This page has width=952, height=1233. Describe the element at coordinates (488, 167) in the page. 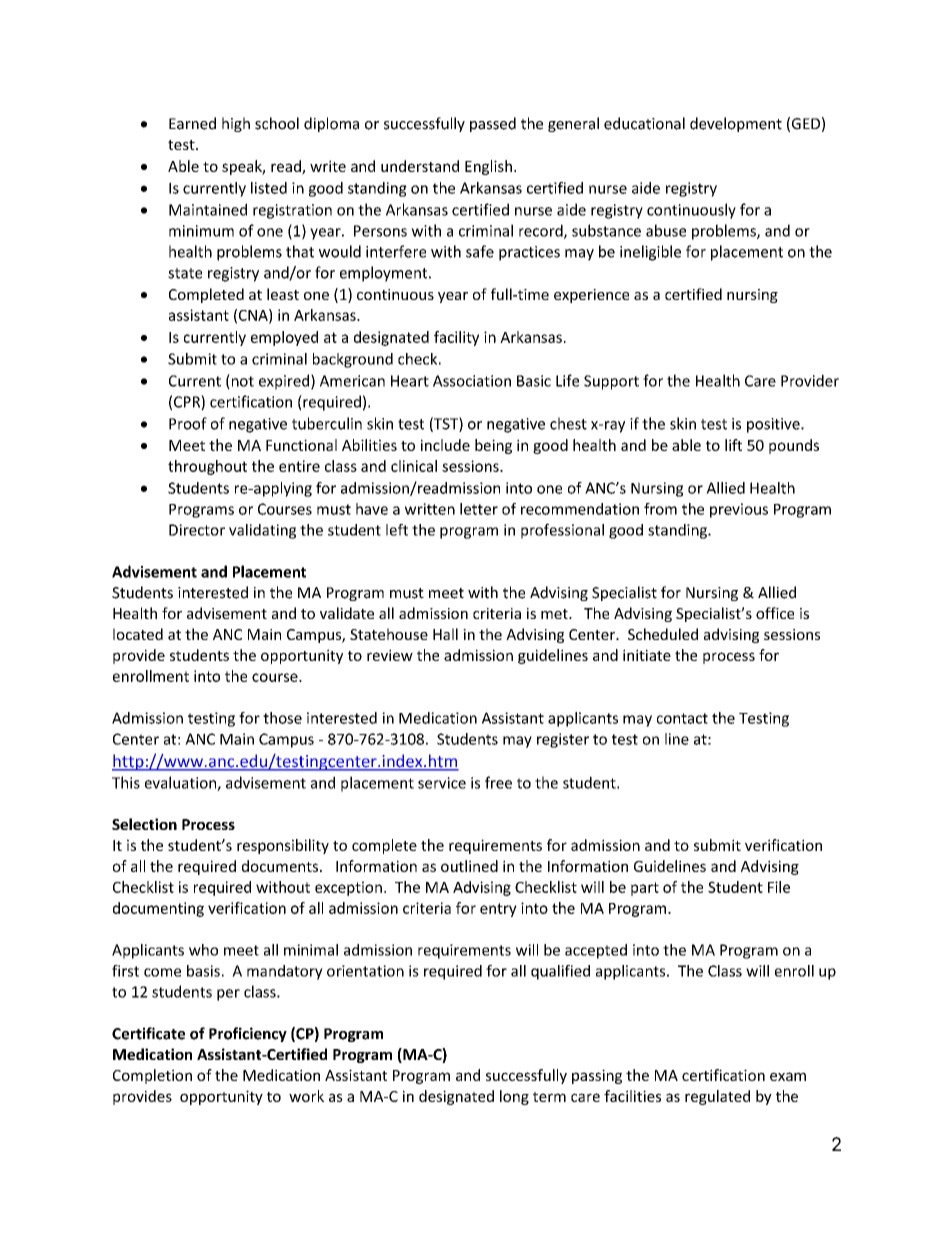

I see `English` at that location.
